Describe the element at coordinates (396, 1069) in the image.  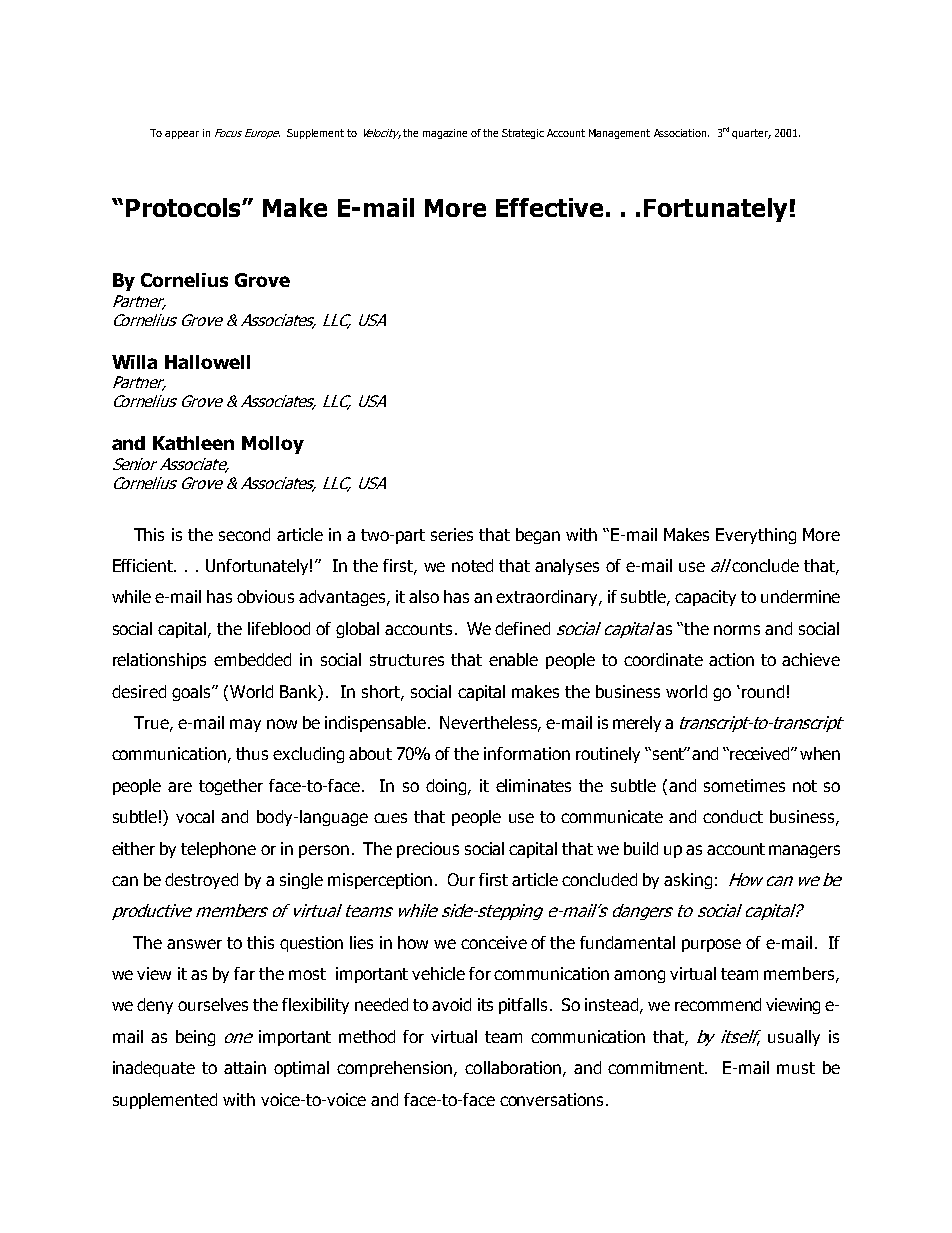
I see `comprehension` at that location.
